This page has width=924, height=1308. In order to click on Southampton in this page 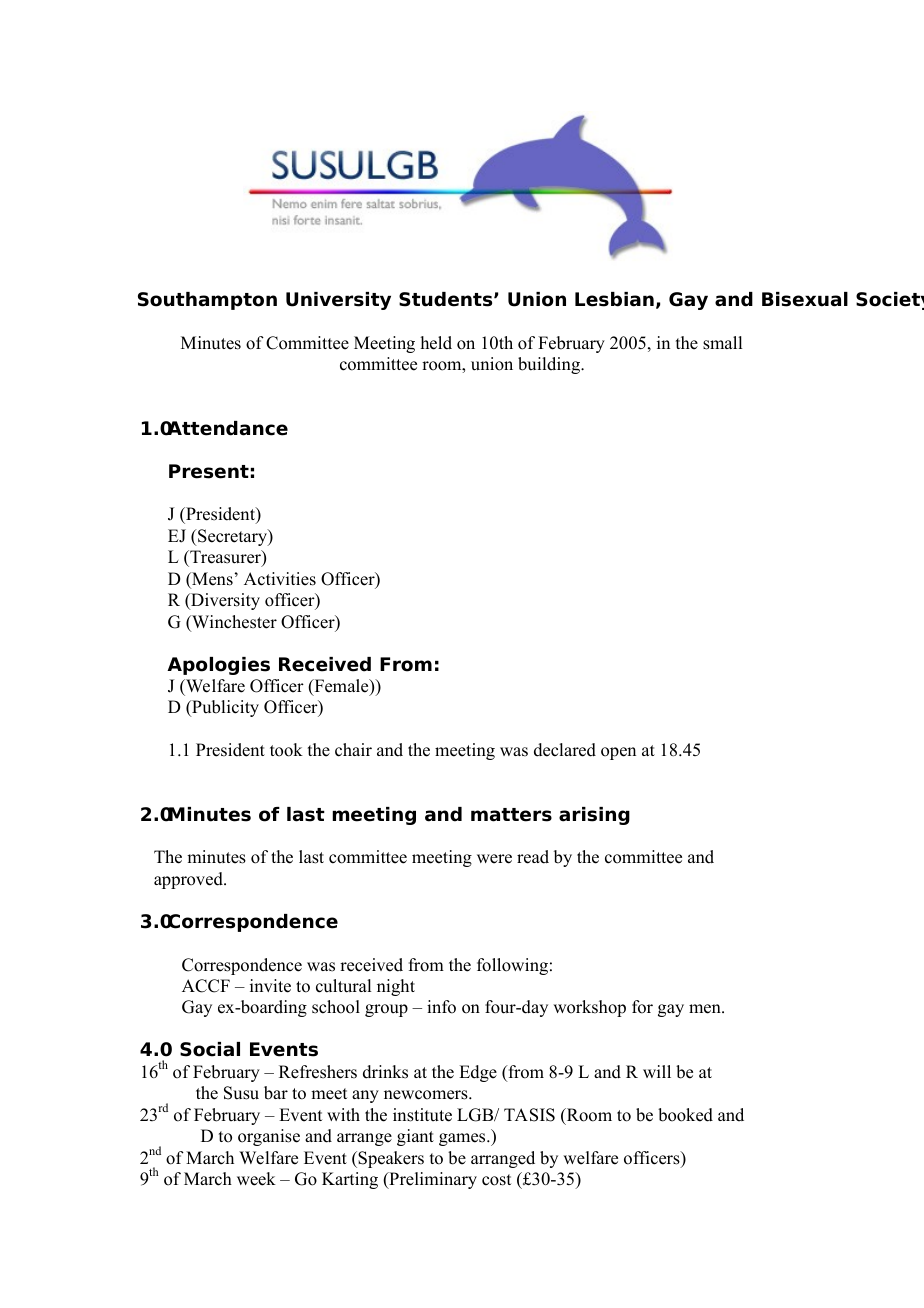, I will do `click(207, 301)`.
